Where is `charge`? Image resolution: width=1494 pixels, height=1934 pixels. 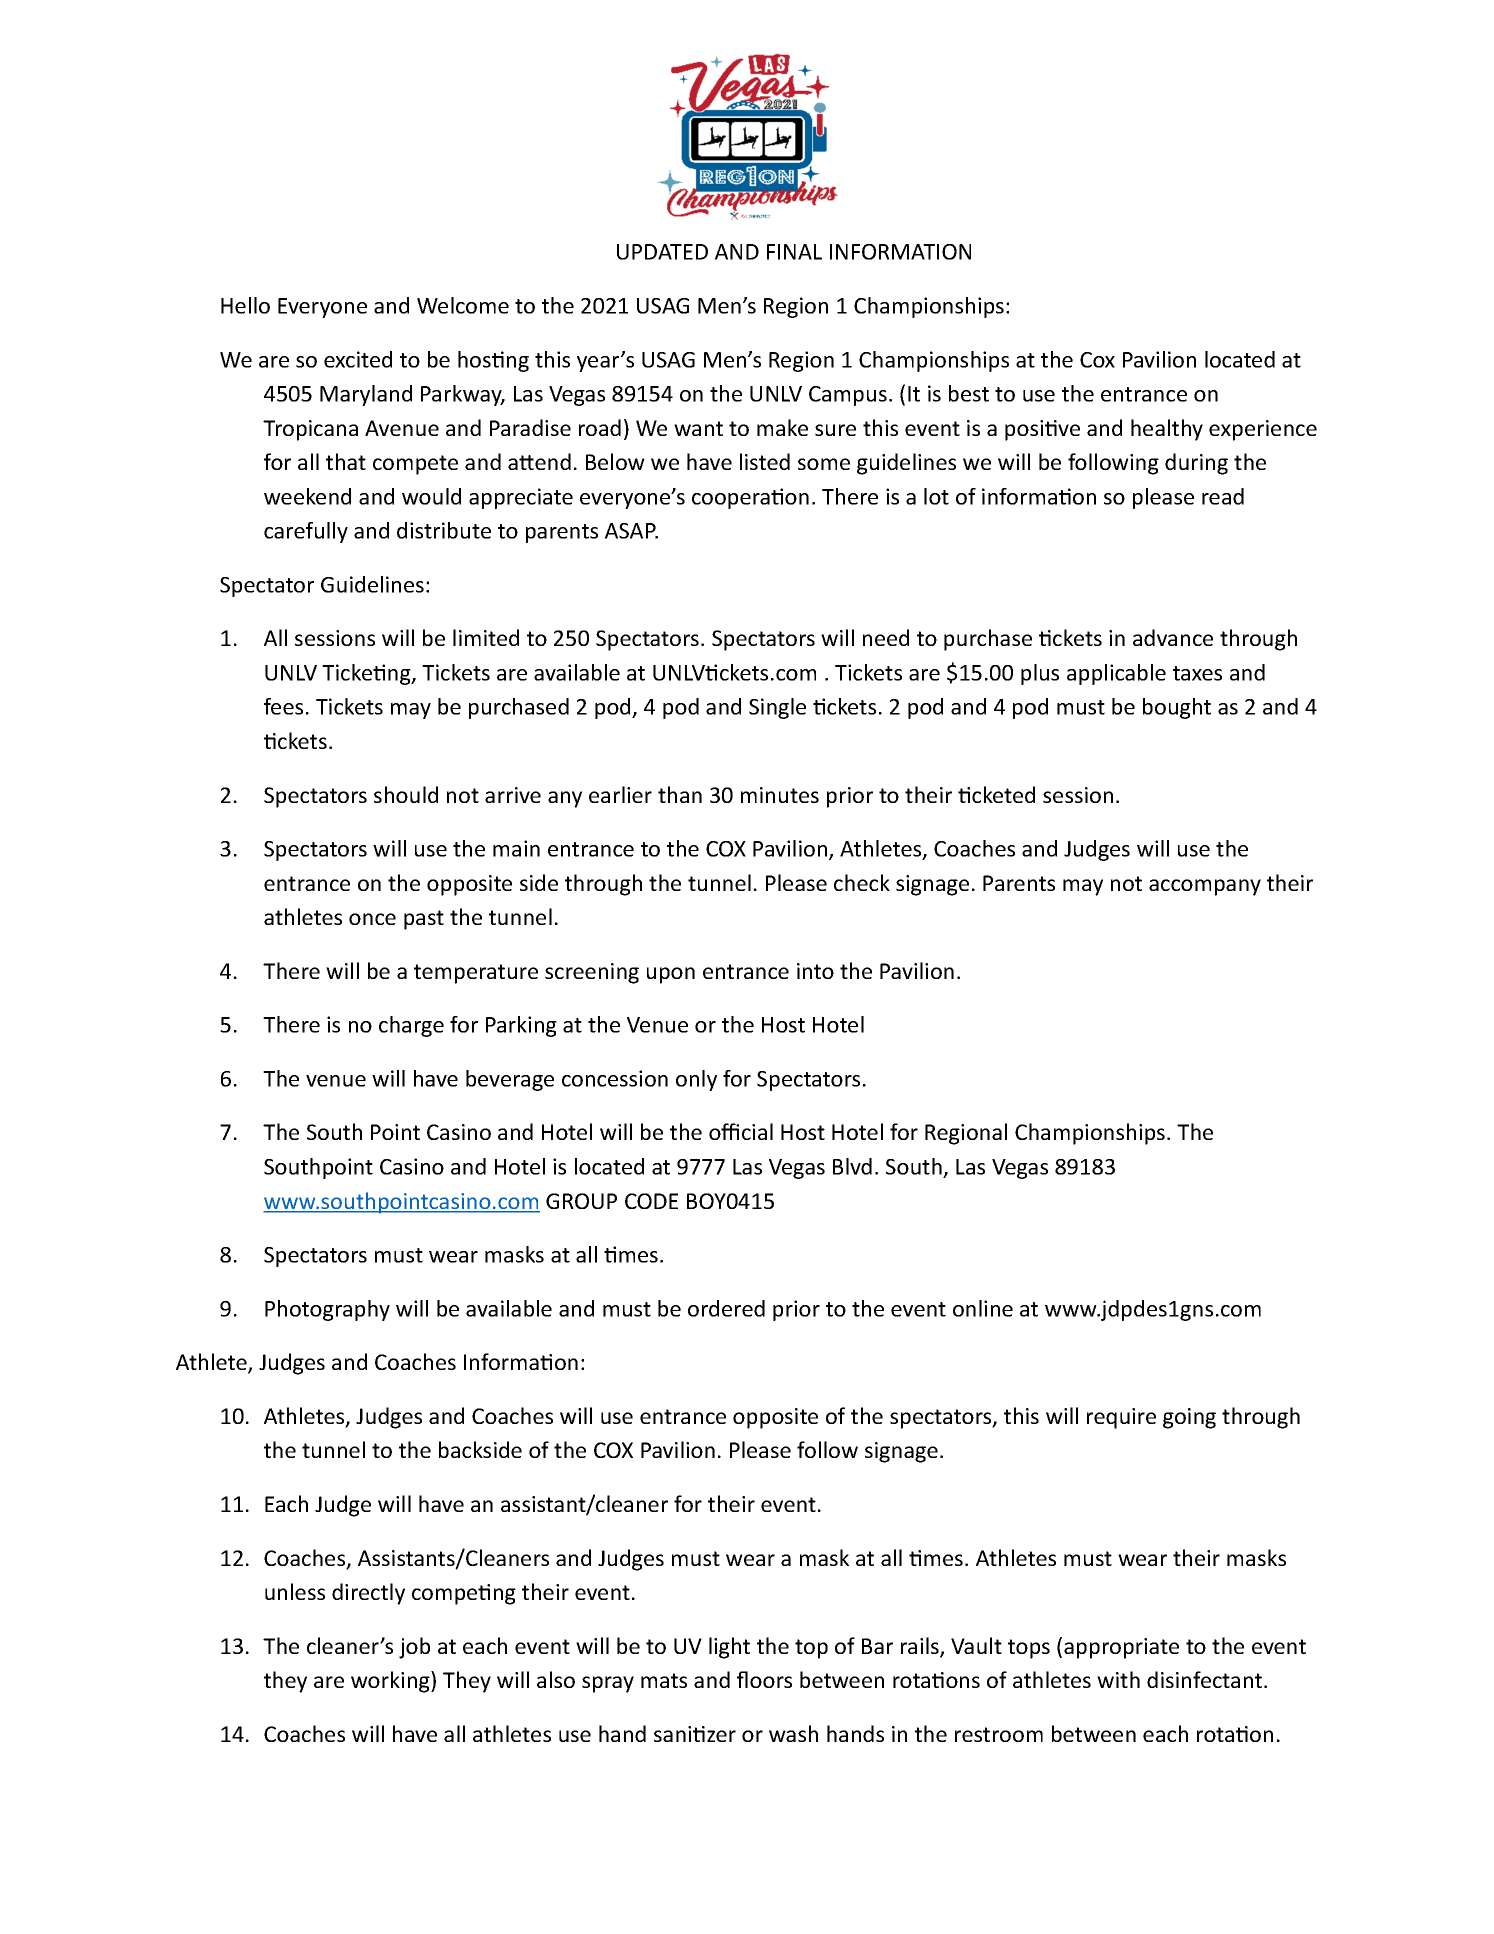
charge is located at coordinates (411, 1026).
